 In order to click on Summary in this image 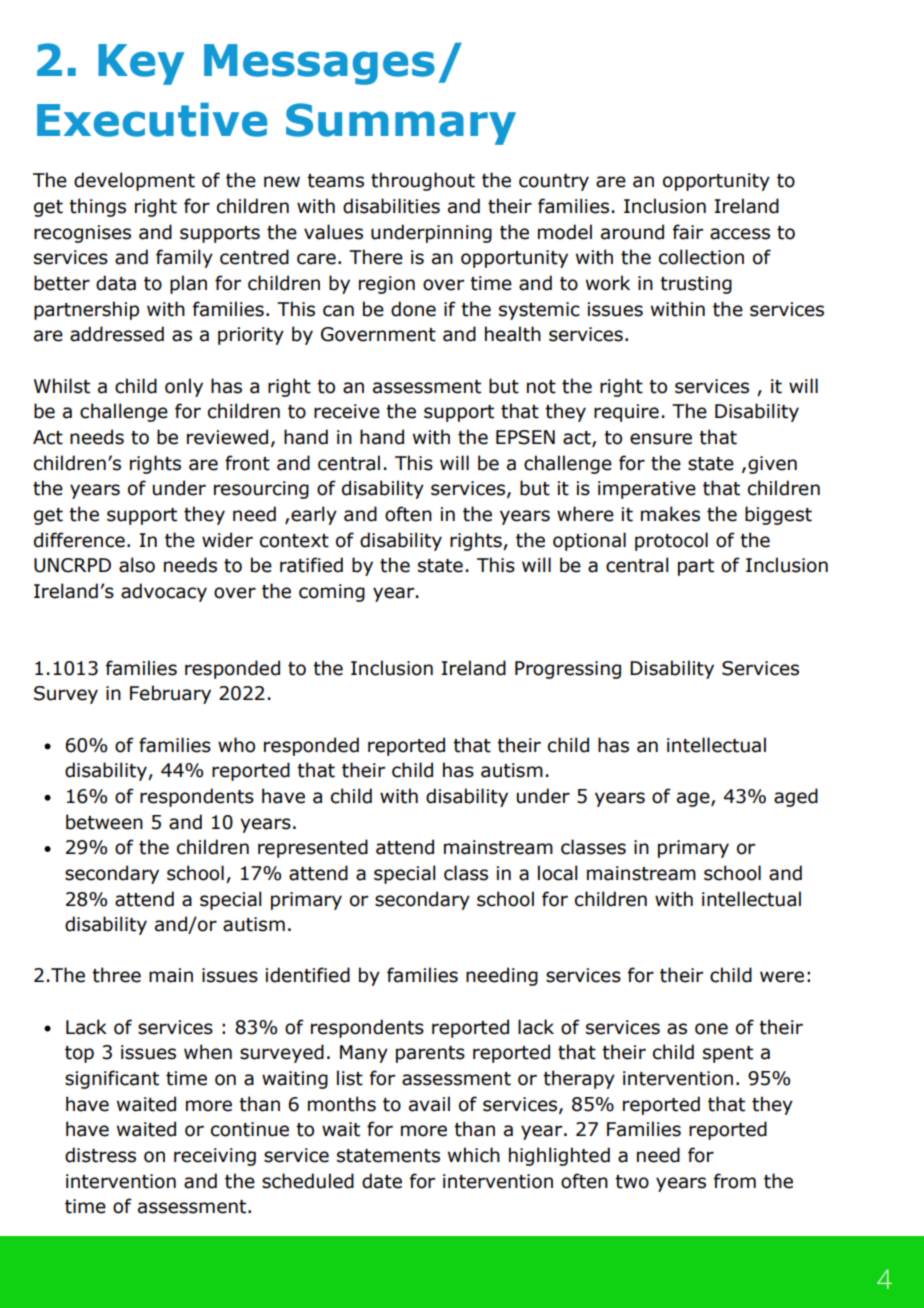, I will do `click(401, 124)`.
